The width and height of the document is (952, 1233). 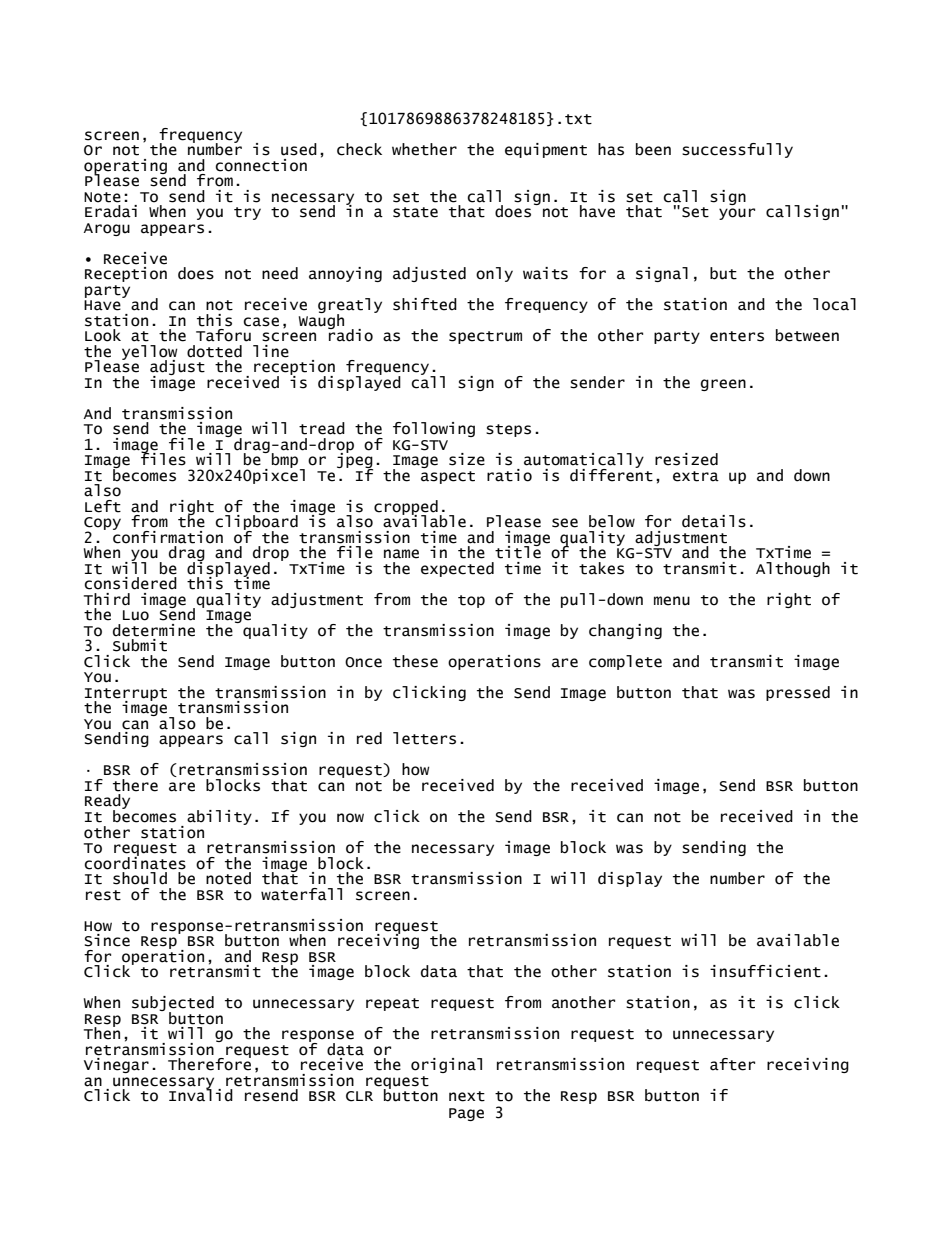 What do you see at coordinates (467, 1096) in the document?
I see `next` at bounding box center [467, 1096].
